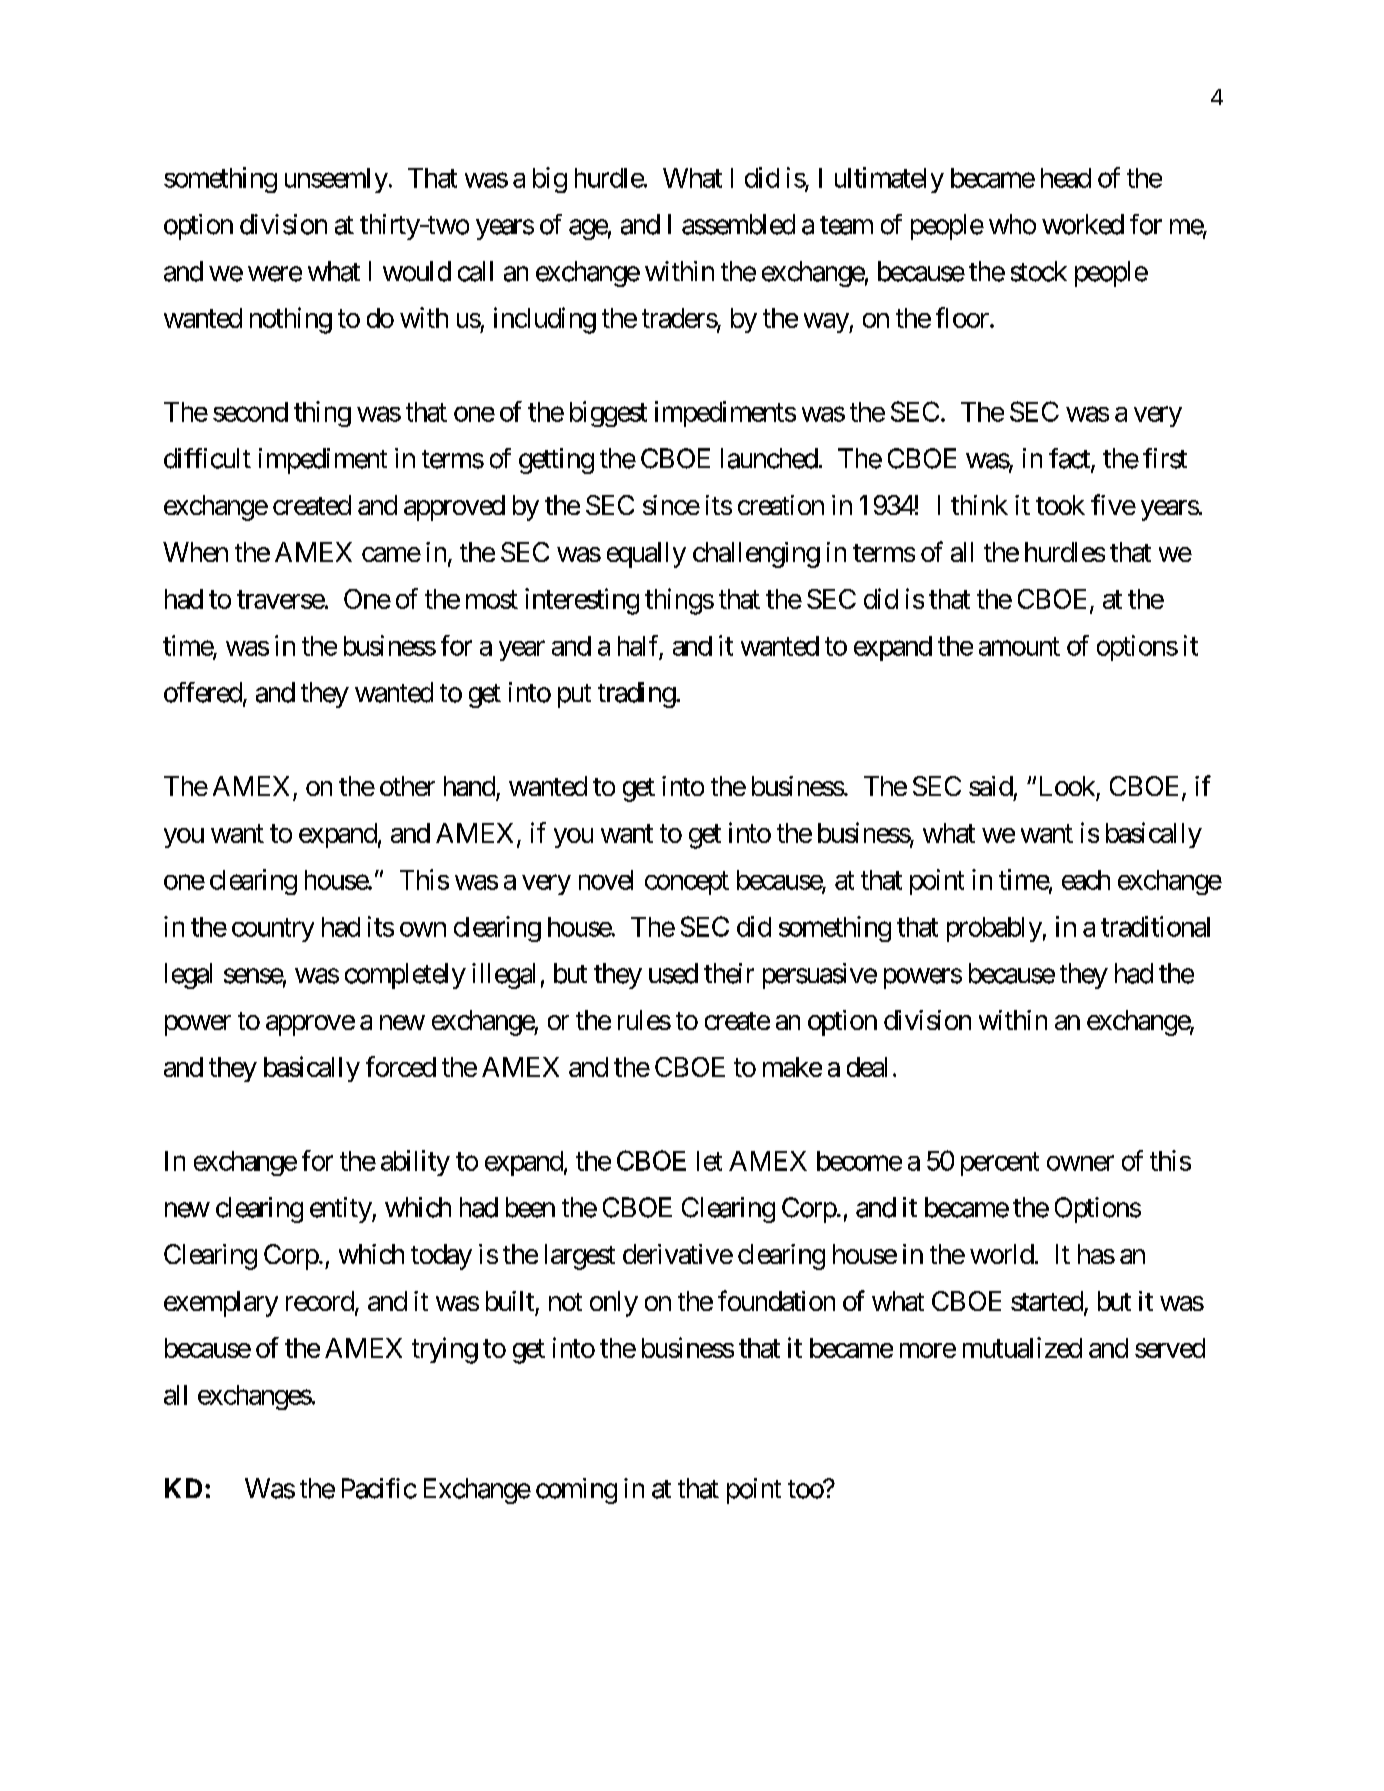  What do you see at coordinates (530, 1207) in the page?
I see `been` at bounding box center [530, 1207].
